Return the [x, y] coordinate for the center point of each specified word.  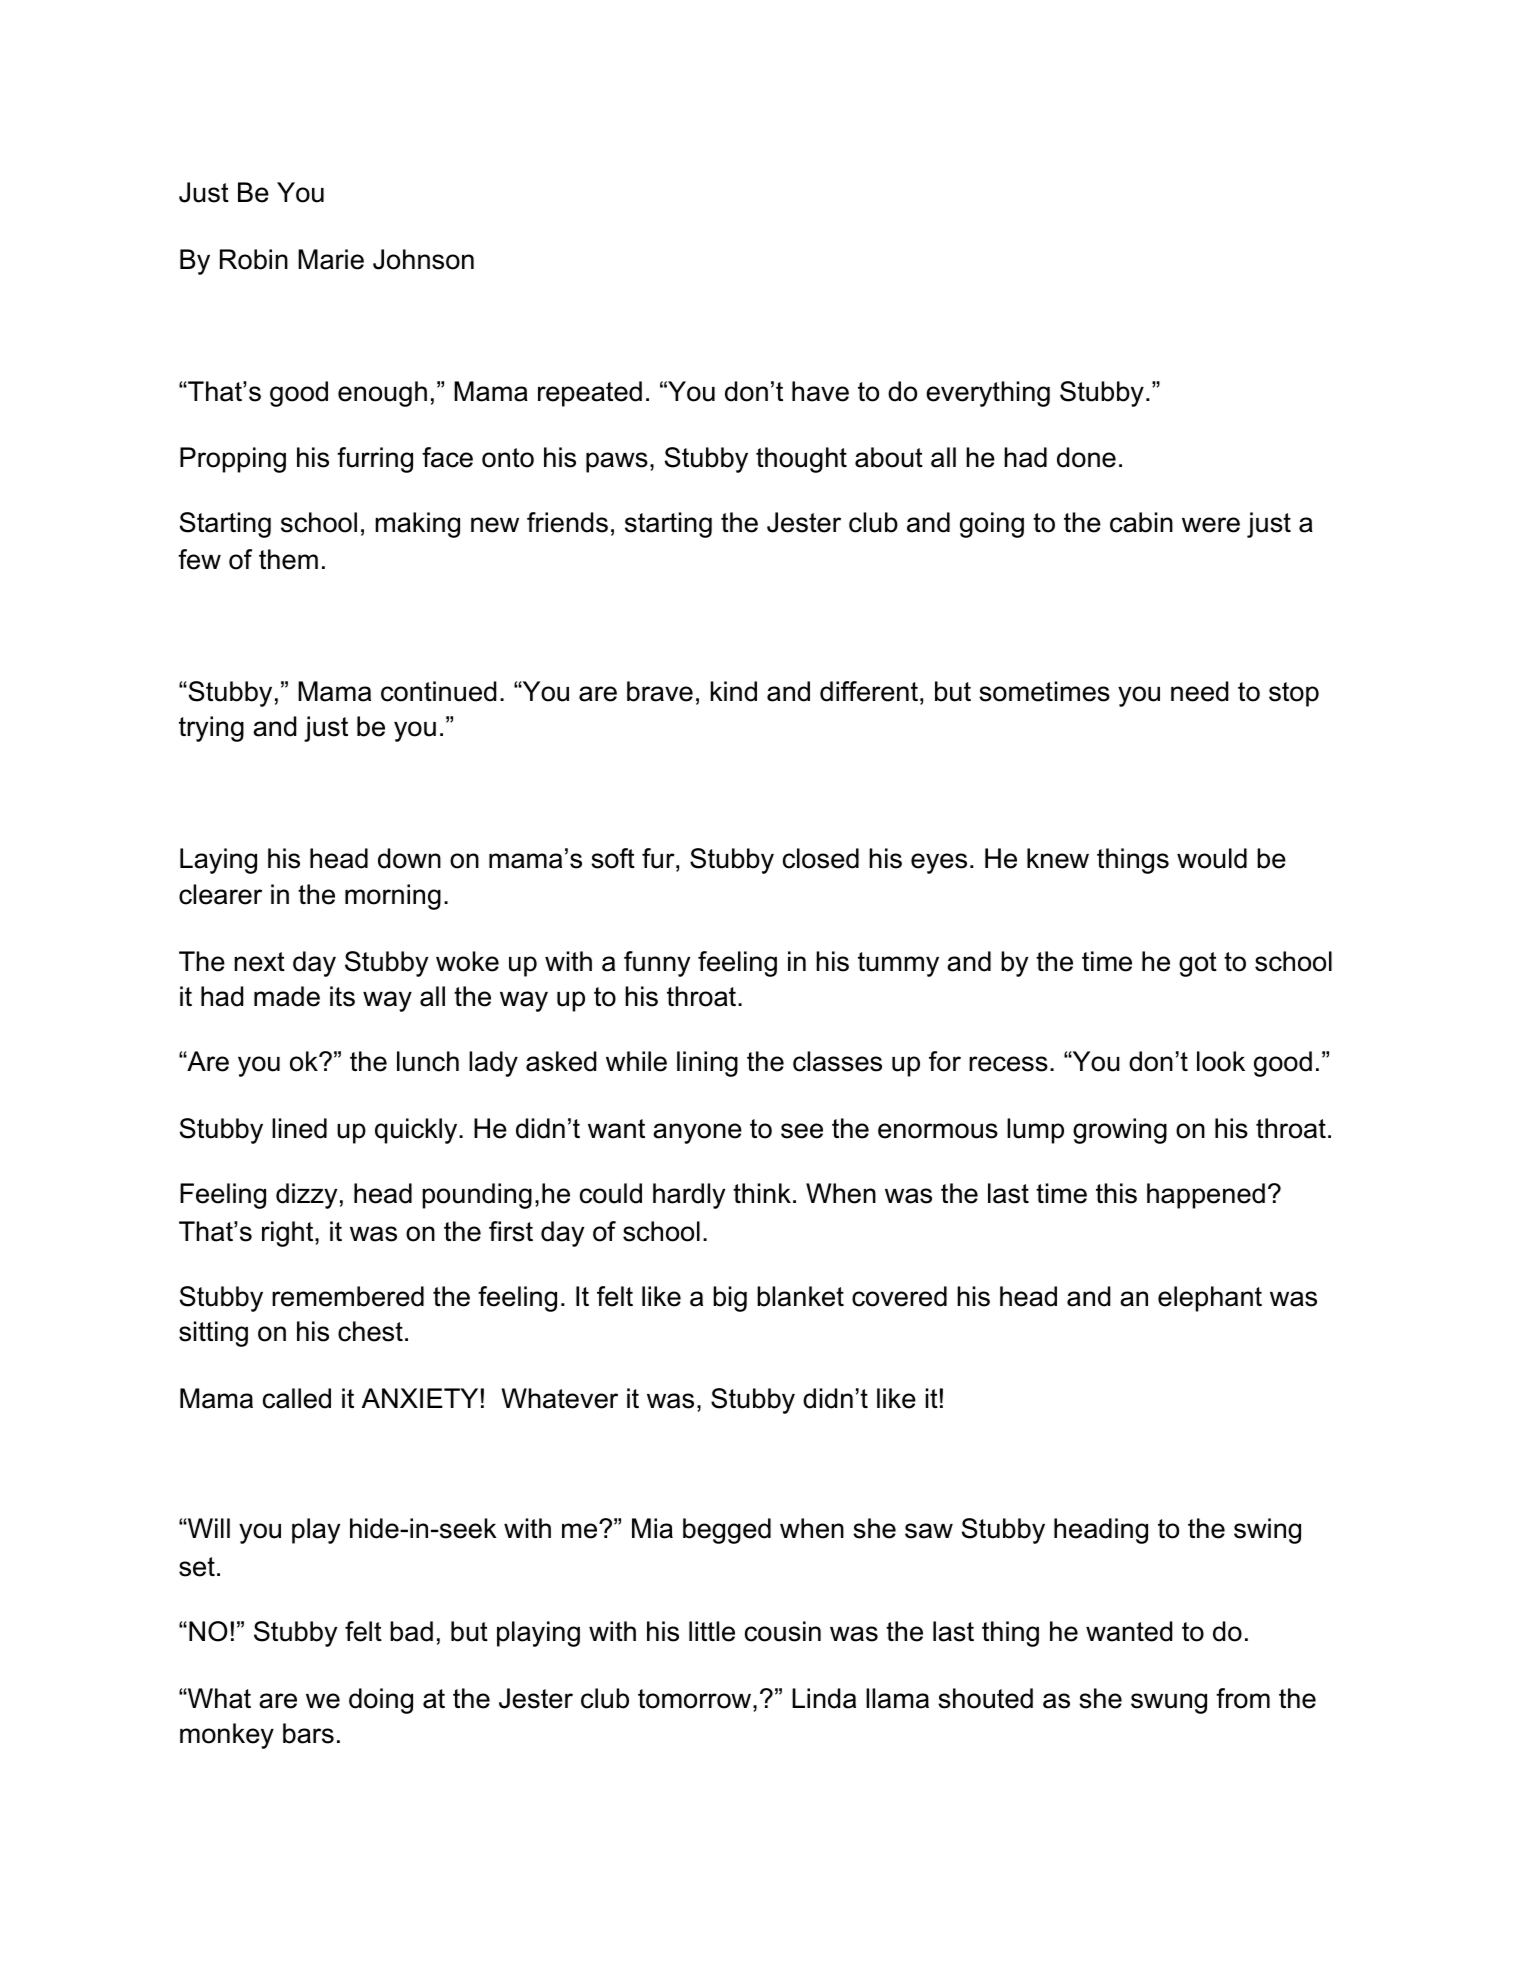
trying [211, 729]
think [762, 1193]
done [1086, 457]
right [289, 1234]
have [820, 391]
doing [381, 1701]
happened [1206, 1196]
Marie [331, 259]
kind [734, 691]
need [1199, 691]
